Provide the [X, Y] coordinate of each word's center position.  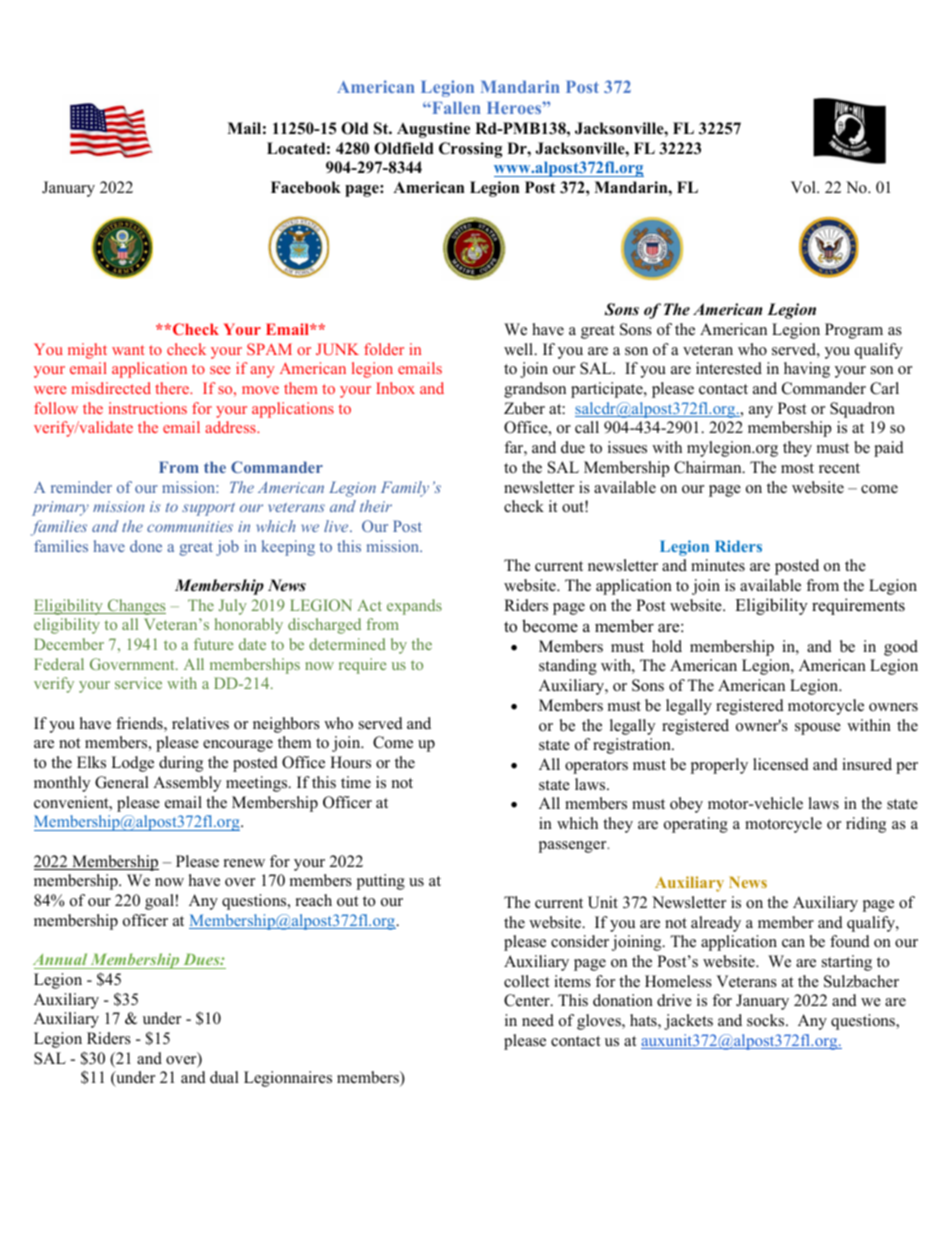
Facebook [306, 187]
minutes [718, 565]
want [128, 350]
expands [414, 607]
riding [866, 825]
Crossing [470, 150]
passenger [574, 847]
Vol [804, 187]
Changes [136, 607]
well [520, 349]
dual [224, 1077]
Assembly [187, 784]
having [807, 370]
